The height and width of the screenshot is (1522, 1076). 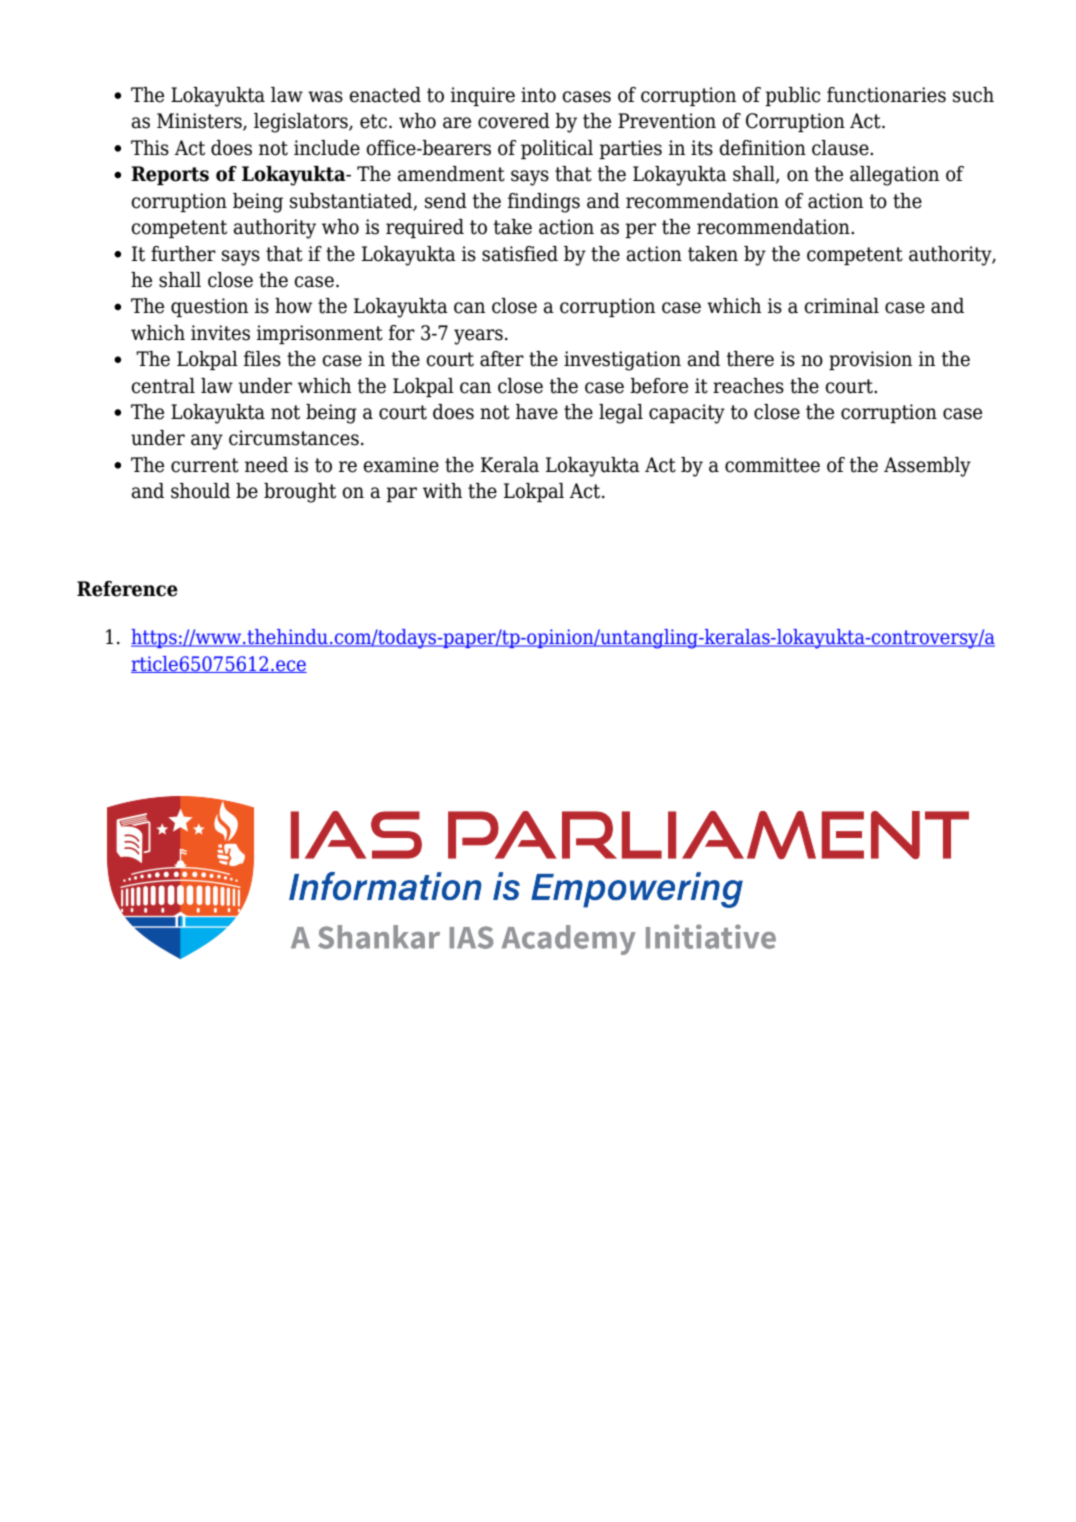 I want to click on with, so click(x=442, y=491).
